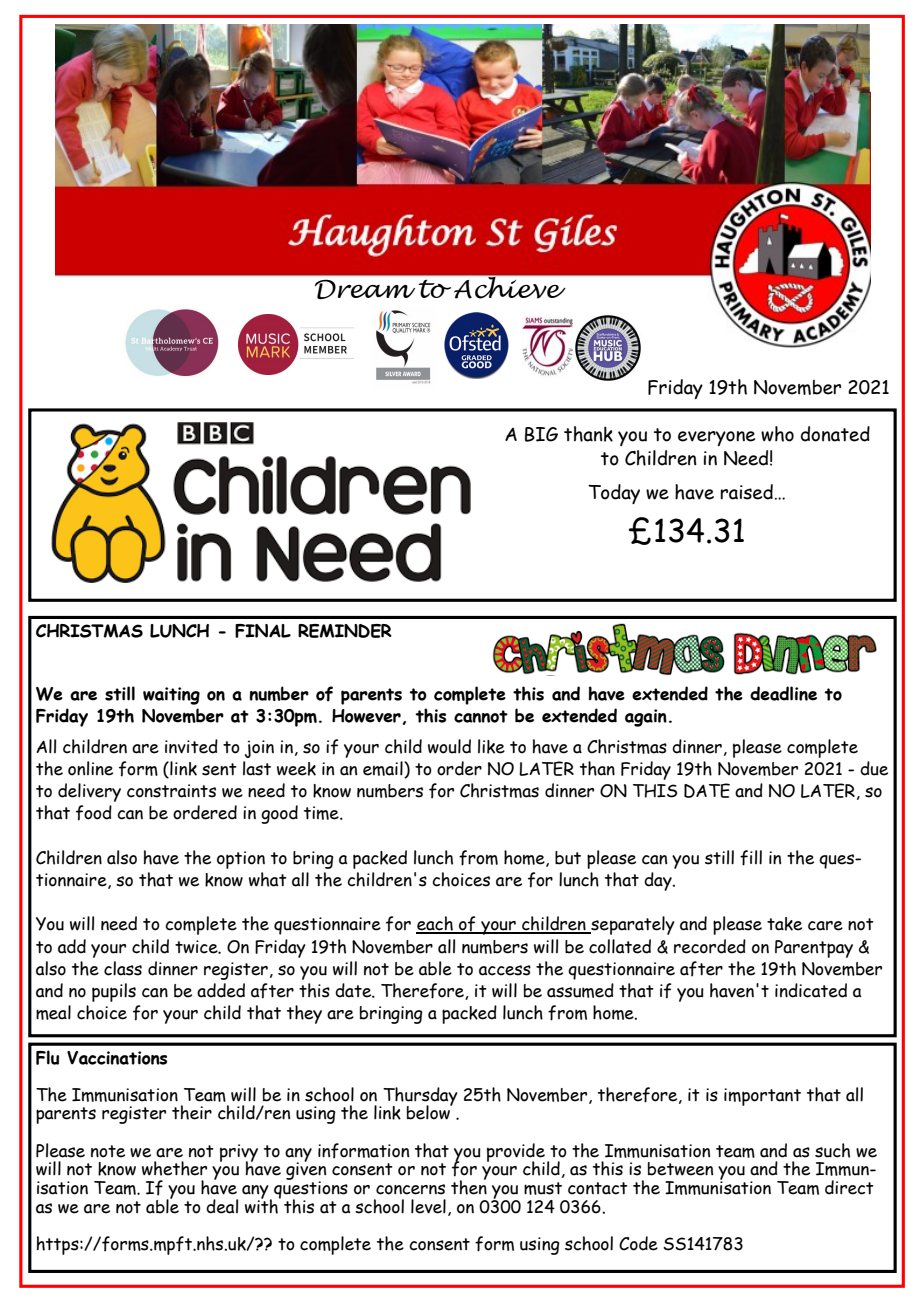  I want to click on fill, so click(751, 858).
